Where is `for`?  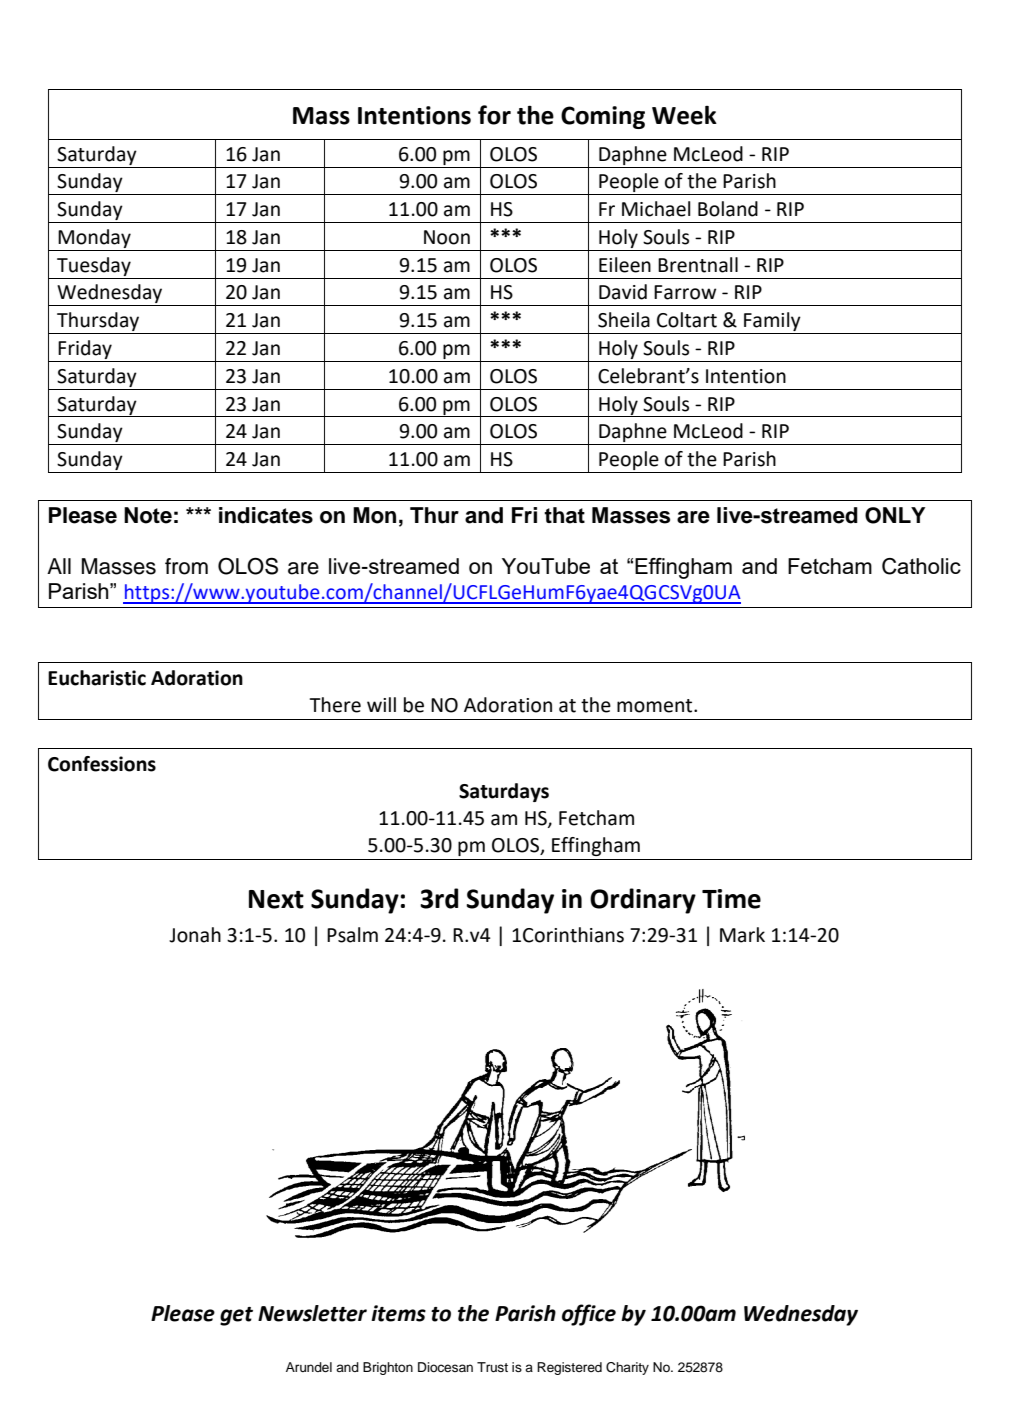
for is located at coordinates (494, 115).
